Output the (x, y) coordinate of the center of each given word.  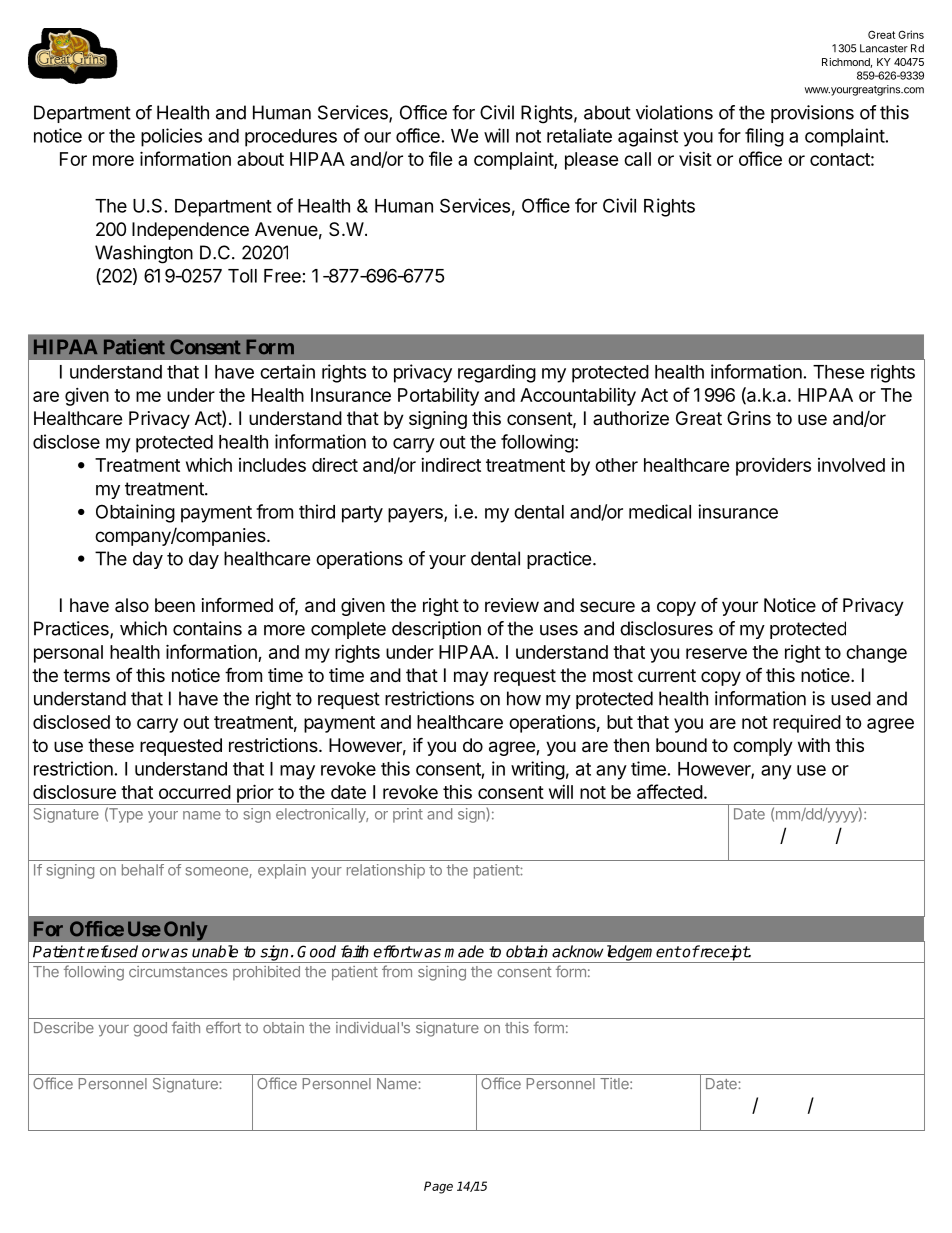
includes (272, 465)
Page (438, 1187)
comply (763, 747)
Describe (64, 1028)
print (408, 815)
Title (615, 1084)
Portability (438, 397)
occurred (195, 792)
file (441, 158)
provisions (812, 114)
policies (171, 137)
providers (773, 467)
